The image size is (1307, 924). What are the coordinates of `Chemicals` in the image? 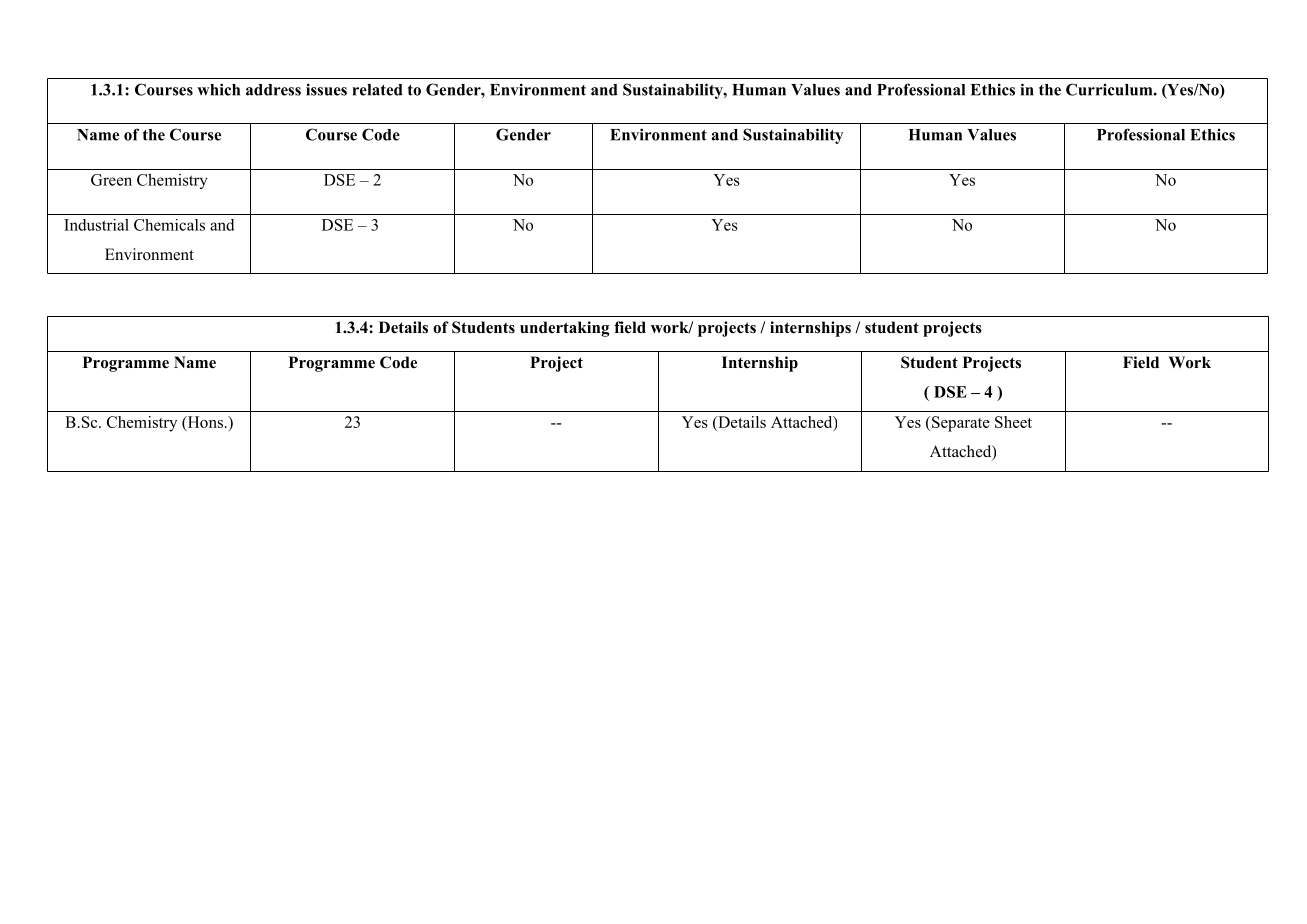 It's located at (169, 225).
